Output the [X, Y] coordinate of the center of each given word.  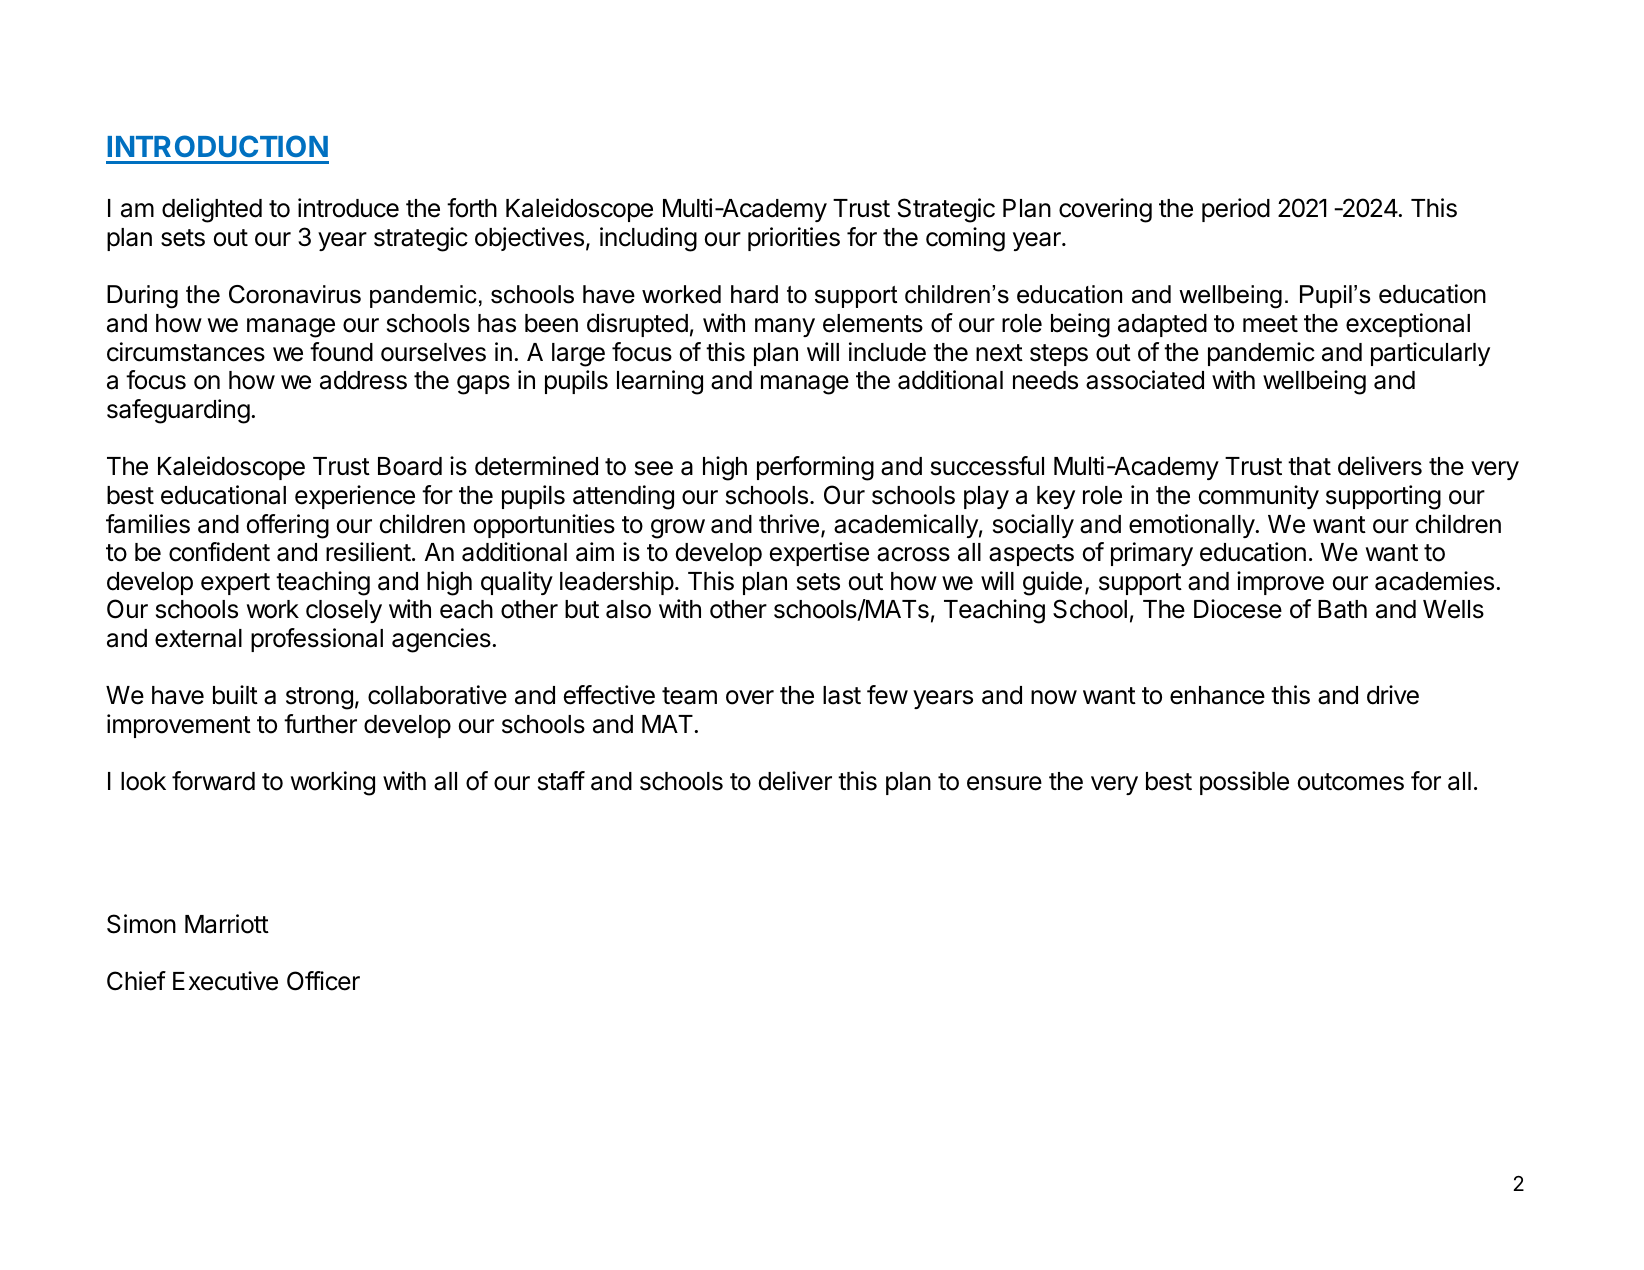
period [1236, 210]
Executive [225, 981]
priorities [794, 239]
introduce [348, 208]
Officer [323, 981]
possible [1244, 783]
